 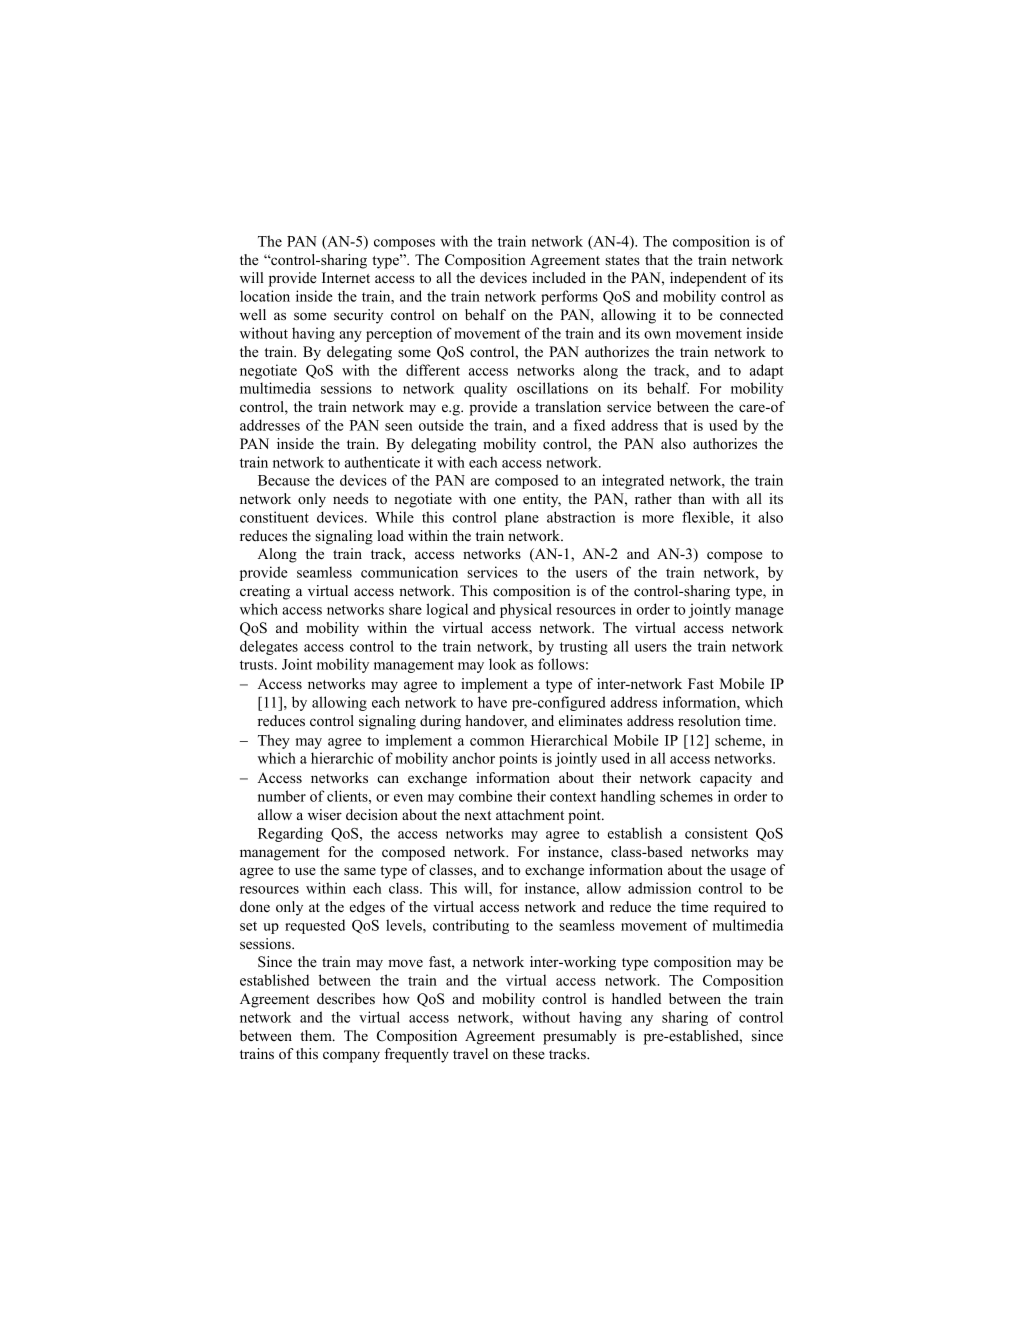 What do you see at coordinates (317, 1035) in the screenshot?
I see `them` at bounding box center [317, 1035].
